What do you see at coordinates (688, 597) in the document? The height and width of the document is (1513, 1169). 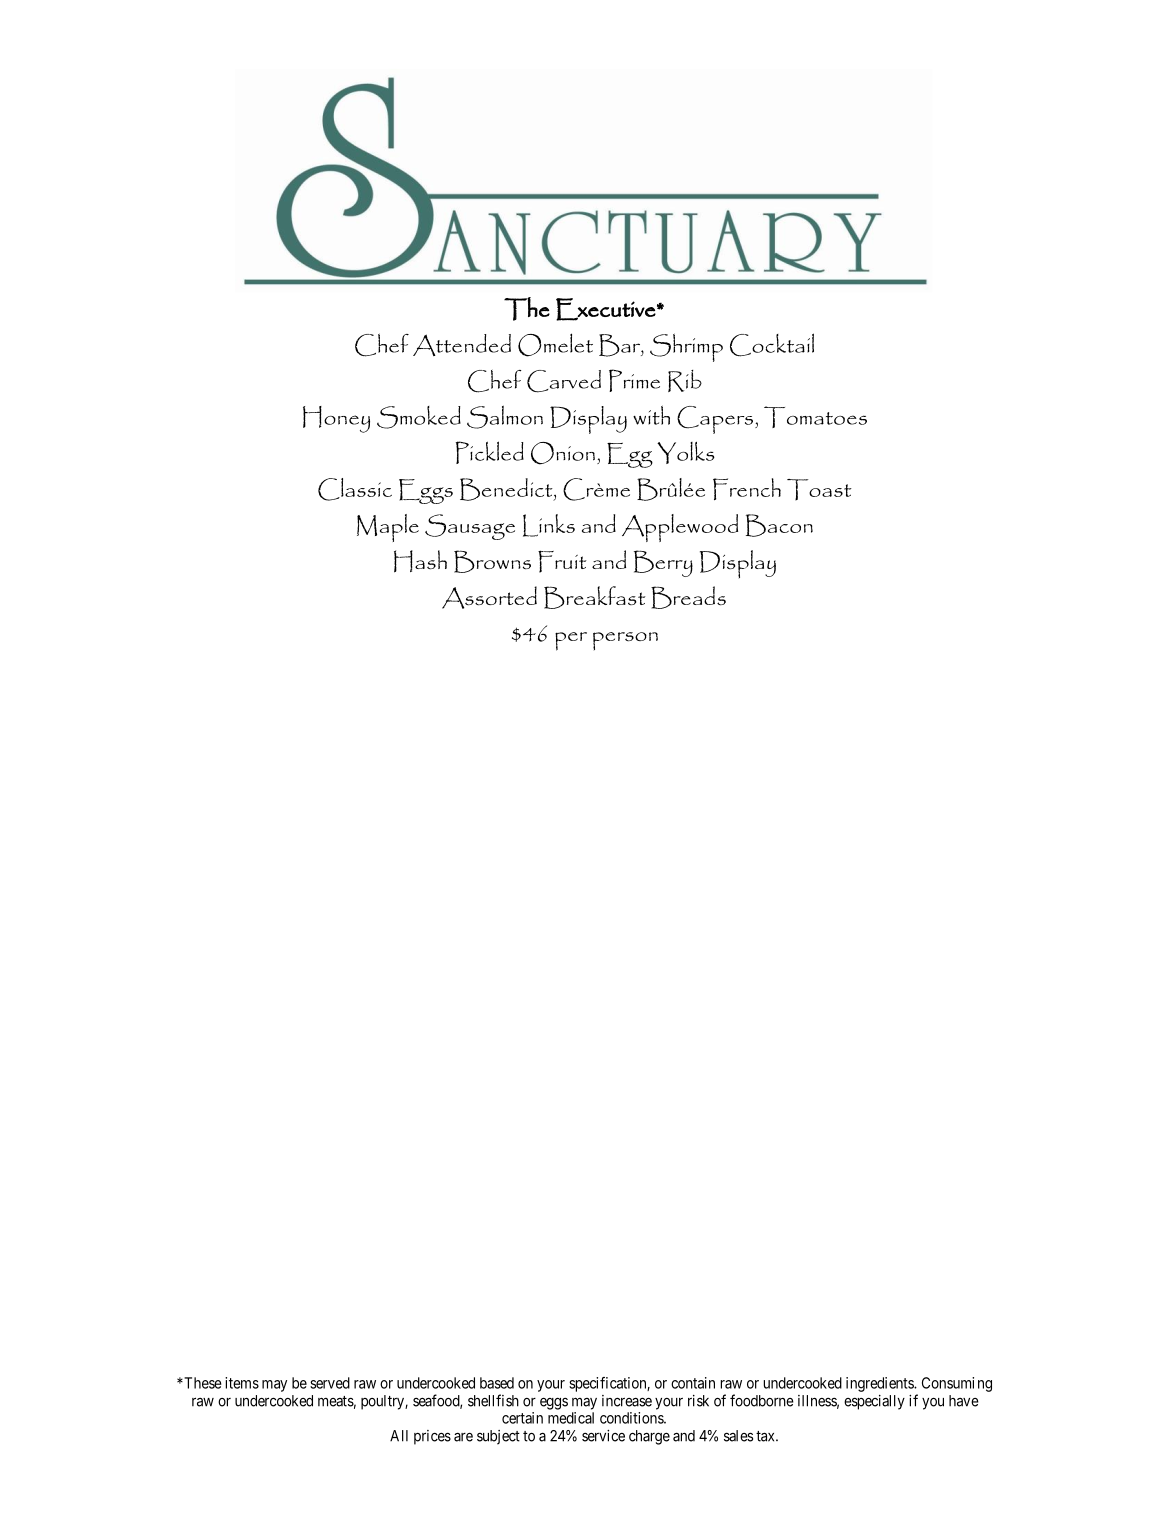 I see `Breads` at bounding box center [688, 597].
